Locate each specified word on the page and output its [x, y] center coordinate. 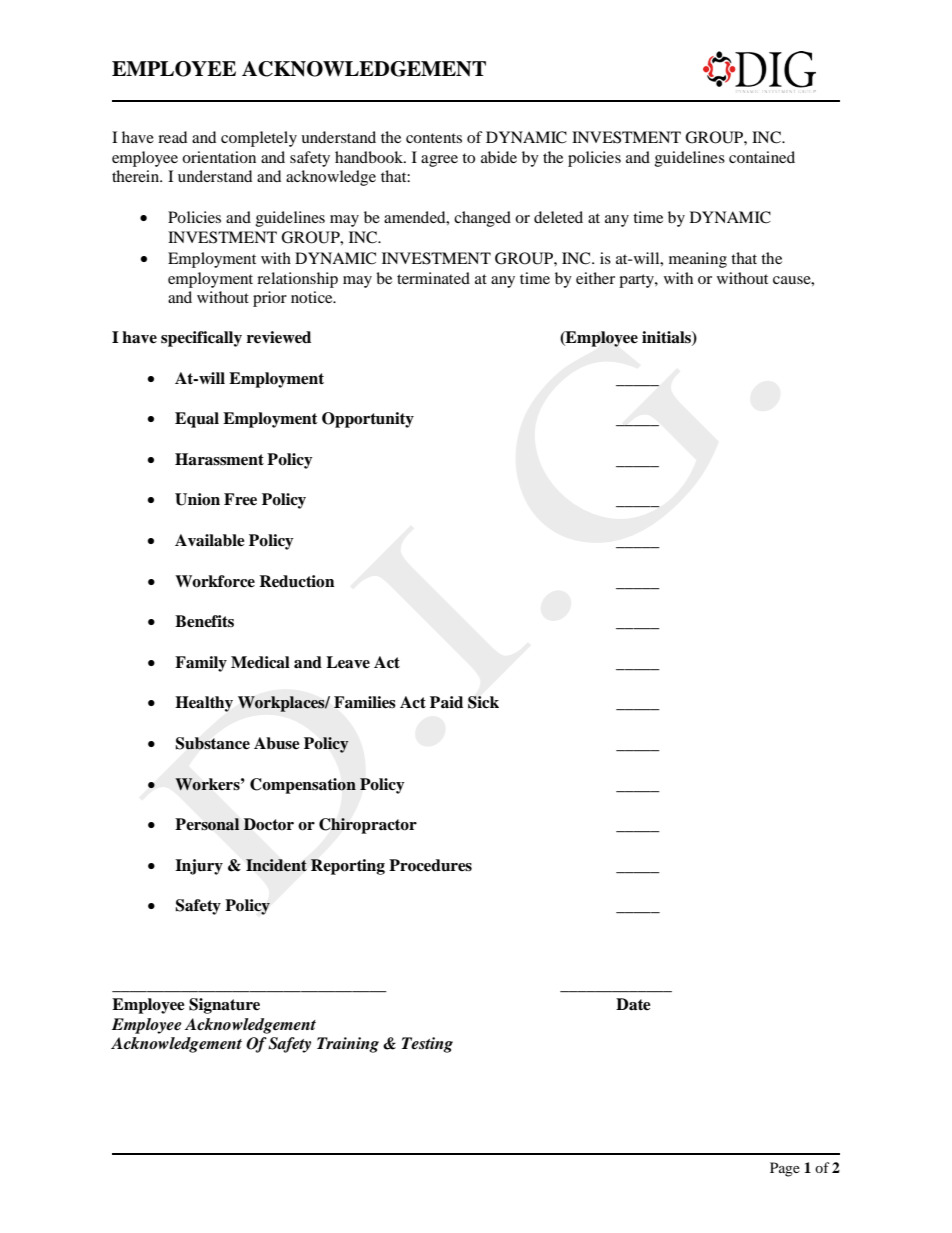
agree [439, 161]
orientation [219, 157]
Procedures [430, 865]
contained [762, 157]
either [595, 278]
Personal [207, 824]
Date [633, 1004]
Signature [224, 1006]
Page [785, 1169]
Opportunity [368, 420]
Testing [427, 1045]
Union [197, 499]
